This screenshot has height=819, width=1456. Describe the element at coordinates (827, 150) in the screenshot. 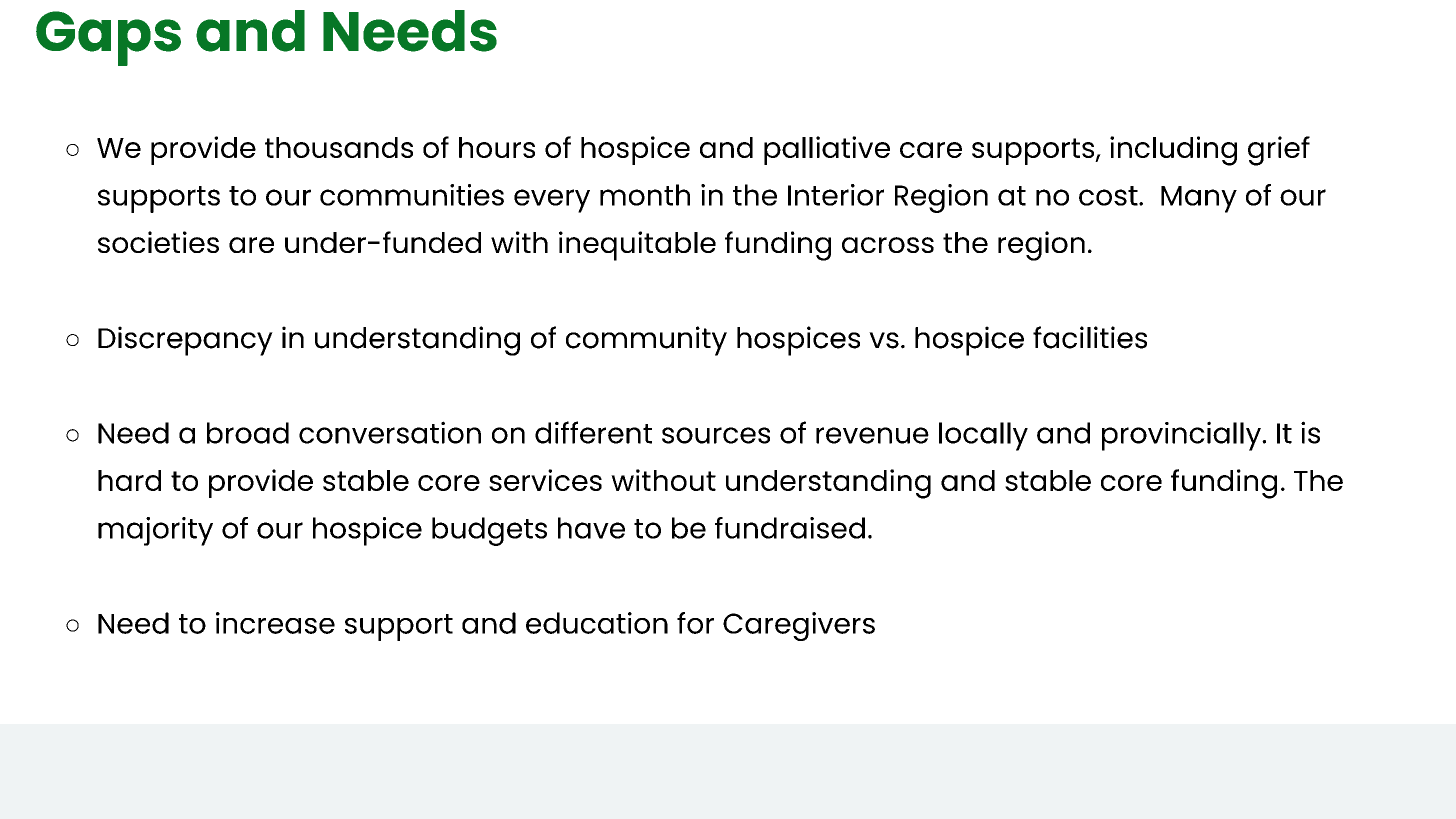

I see `palliative` at that location.
